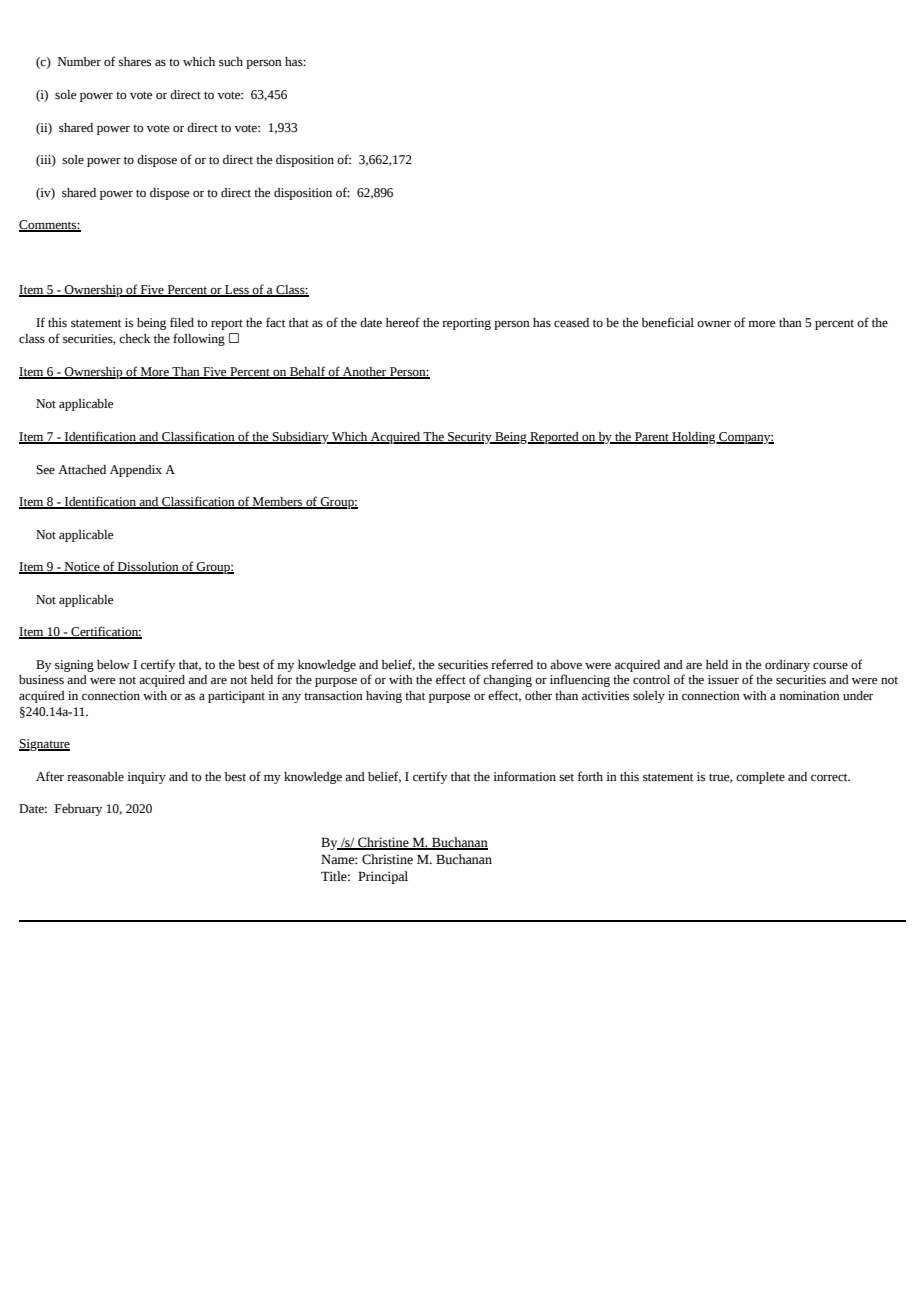 This page has height=1308, width=924. What do you see at coordinates (148, 568) in the page?
I see `Dissolution` at bounding box center [148, 568].
